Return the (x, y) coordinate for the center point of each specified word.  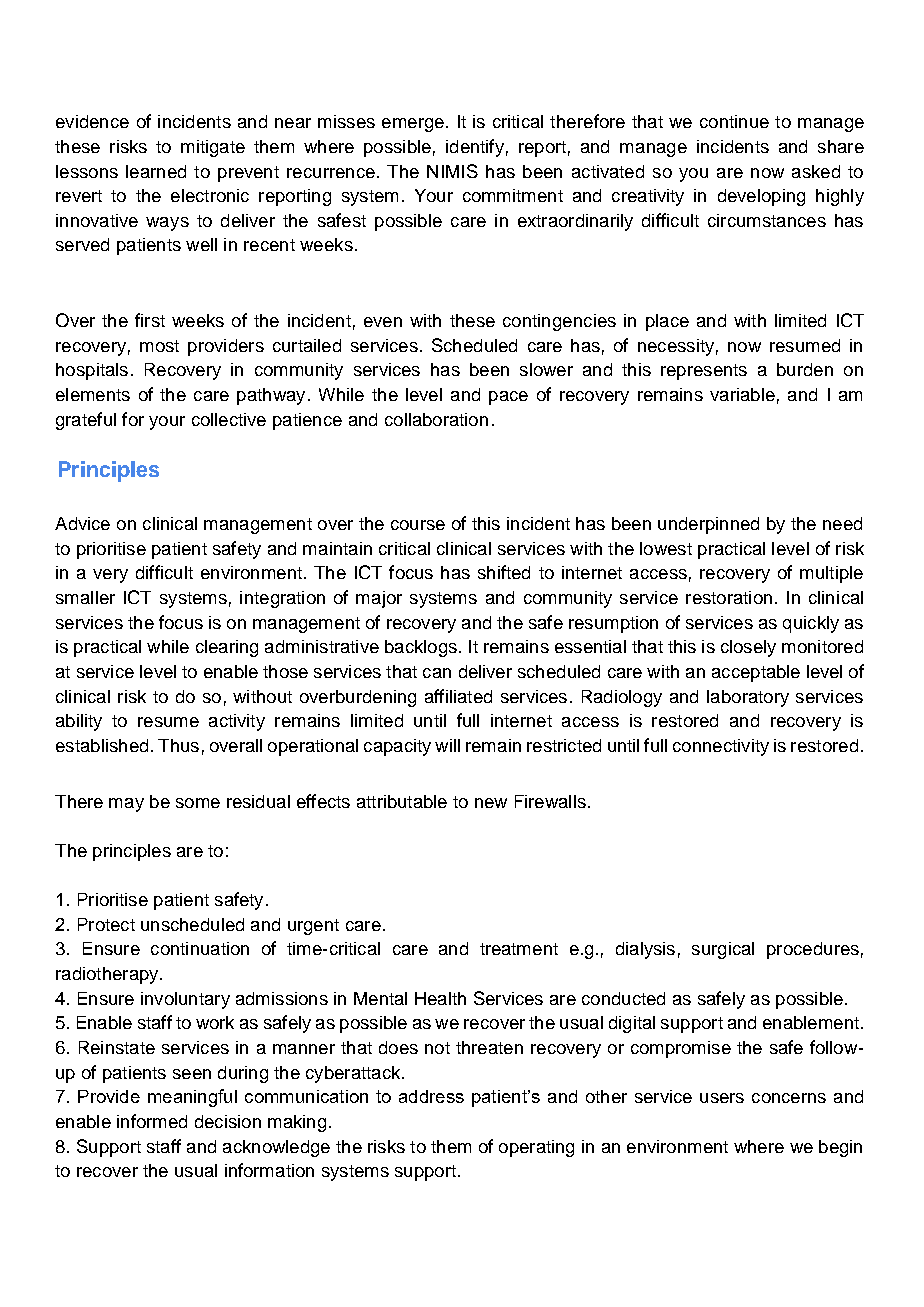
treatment (519, 949)
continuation (200, 948)
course (418, 525)
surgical (723, 950)
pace (508, 398)
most (159, 346)
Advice (82, 523)
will (447, 745)
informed (152, 1121)
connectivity (721, 747)
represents (704, 372)
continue (734, 121)
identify (475, 148)
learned (156, 171)
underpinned (708, 525)
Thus (178, 745)
